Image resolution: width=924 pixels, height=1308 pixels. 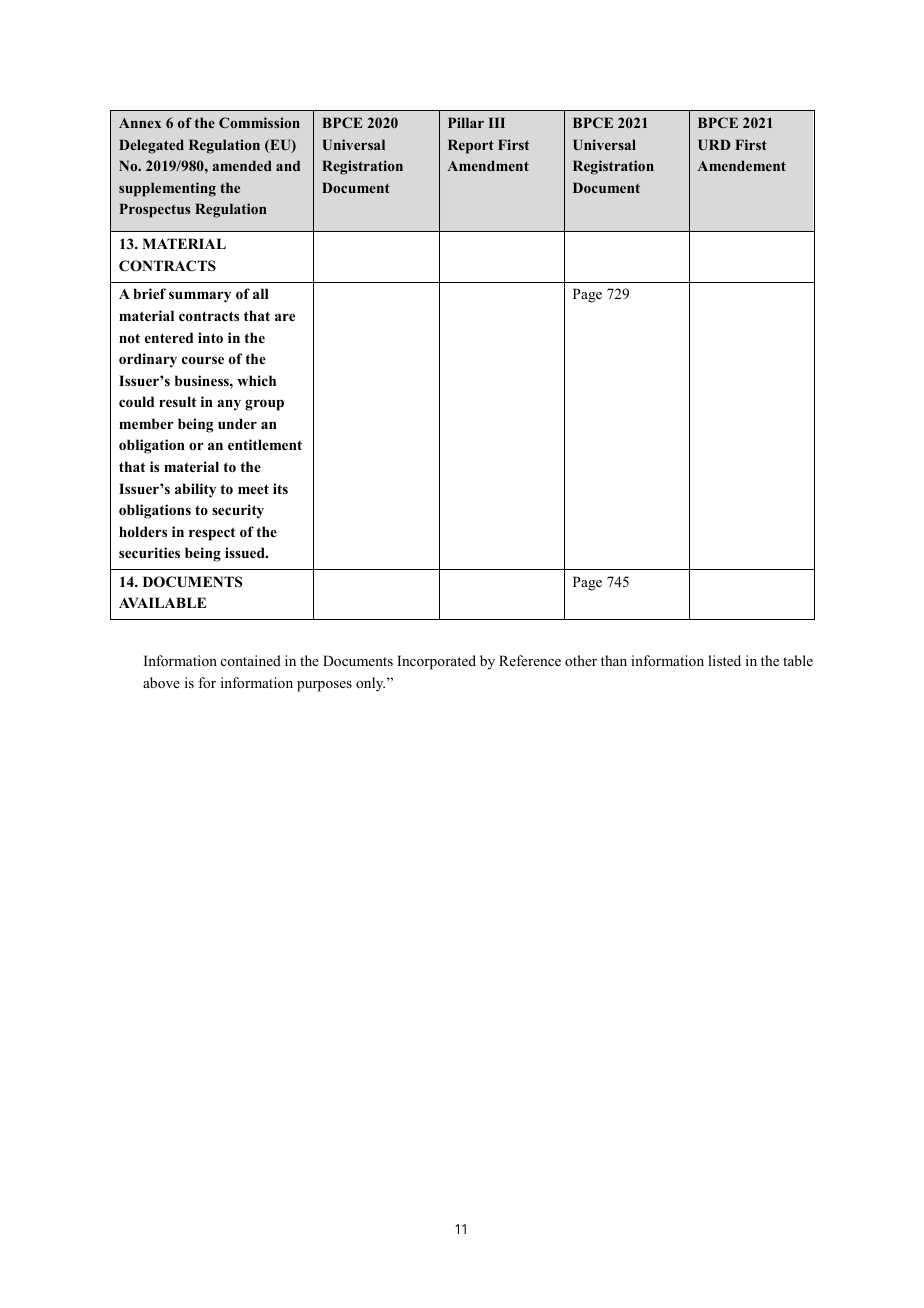 I want to click on group, so click(x=264, y=405).
